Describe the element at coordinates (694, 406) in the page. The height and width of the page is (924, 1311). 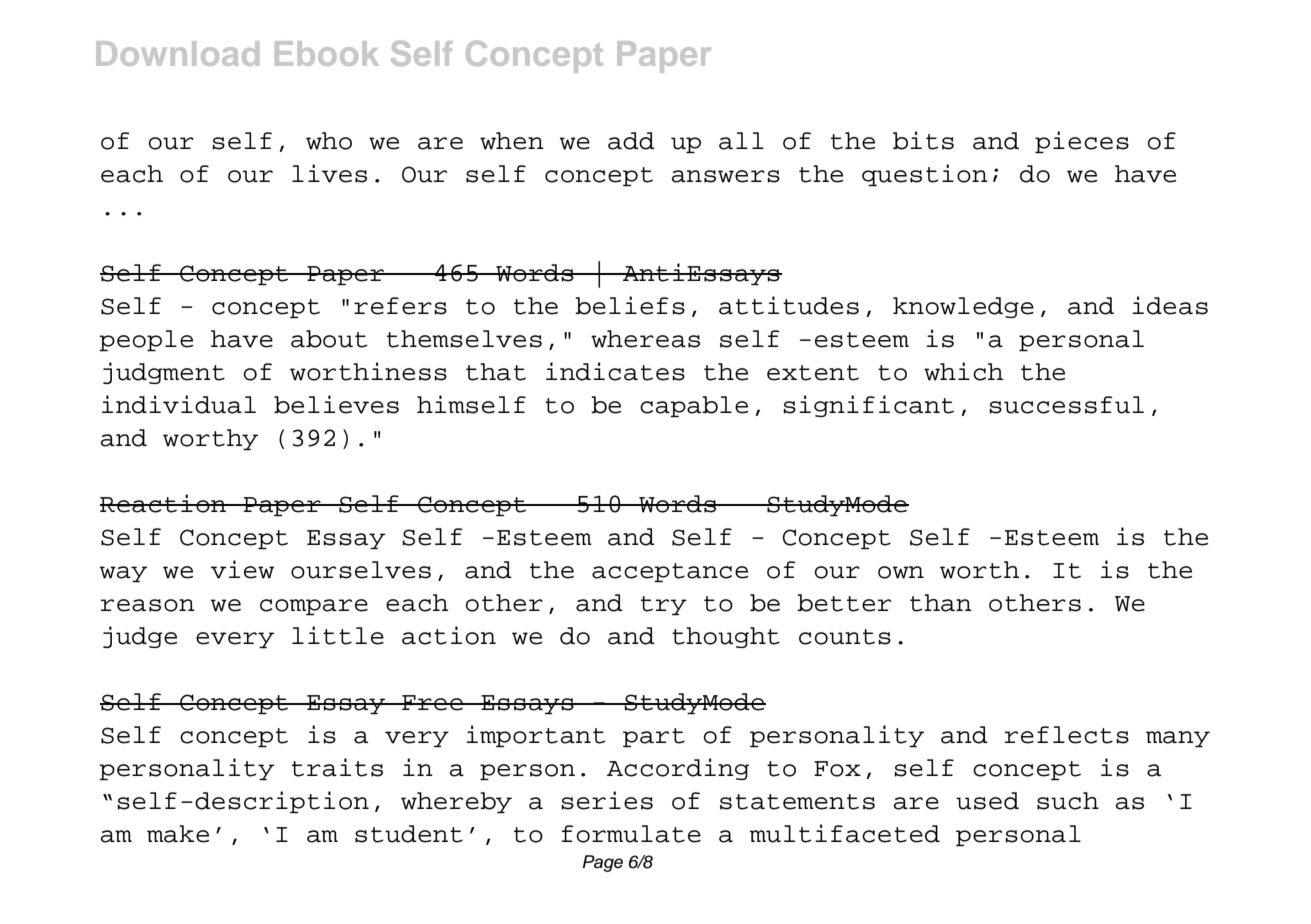
I see `capable` at that location.
